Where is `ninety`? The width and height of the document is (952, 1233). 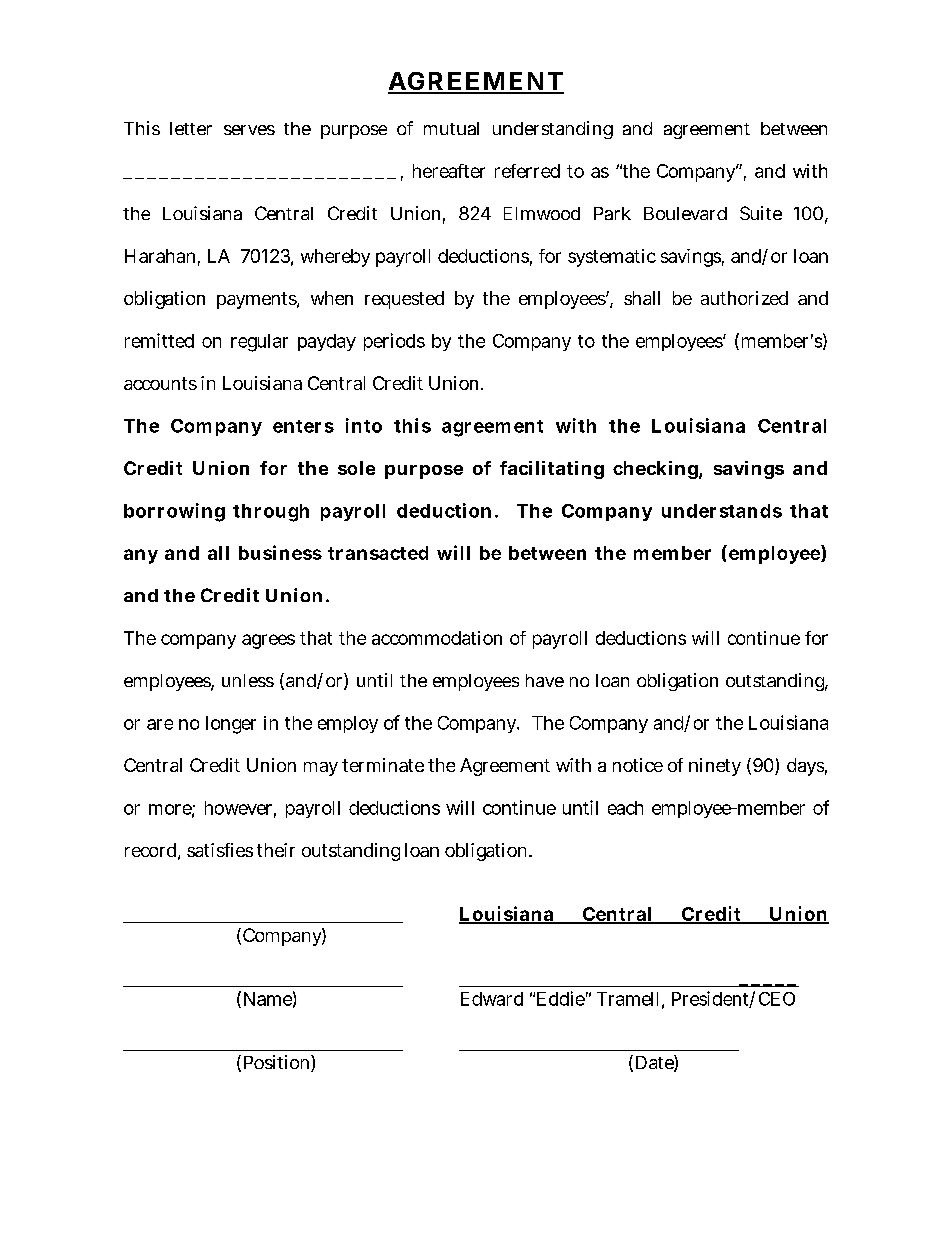 ninety is located at coordinates (715, 767).
